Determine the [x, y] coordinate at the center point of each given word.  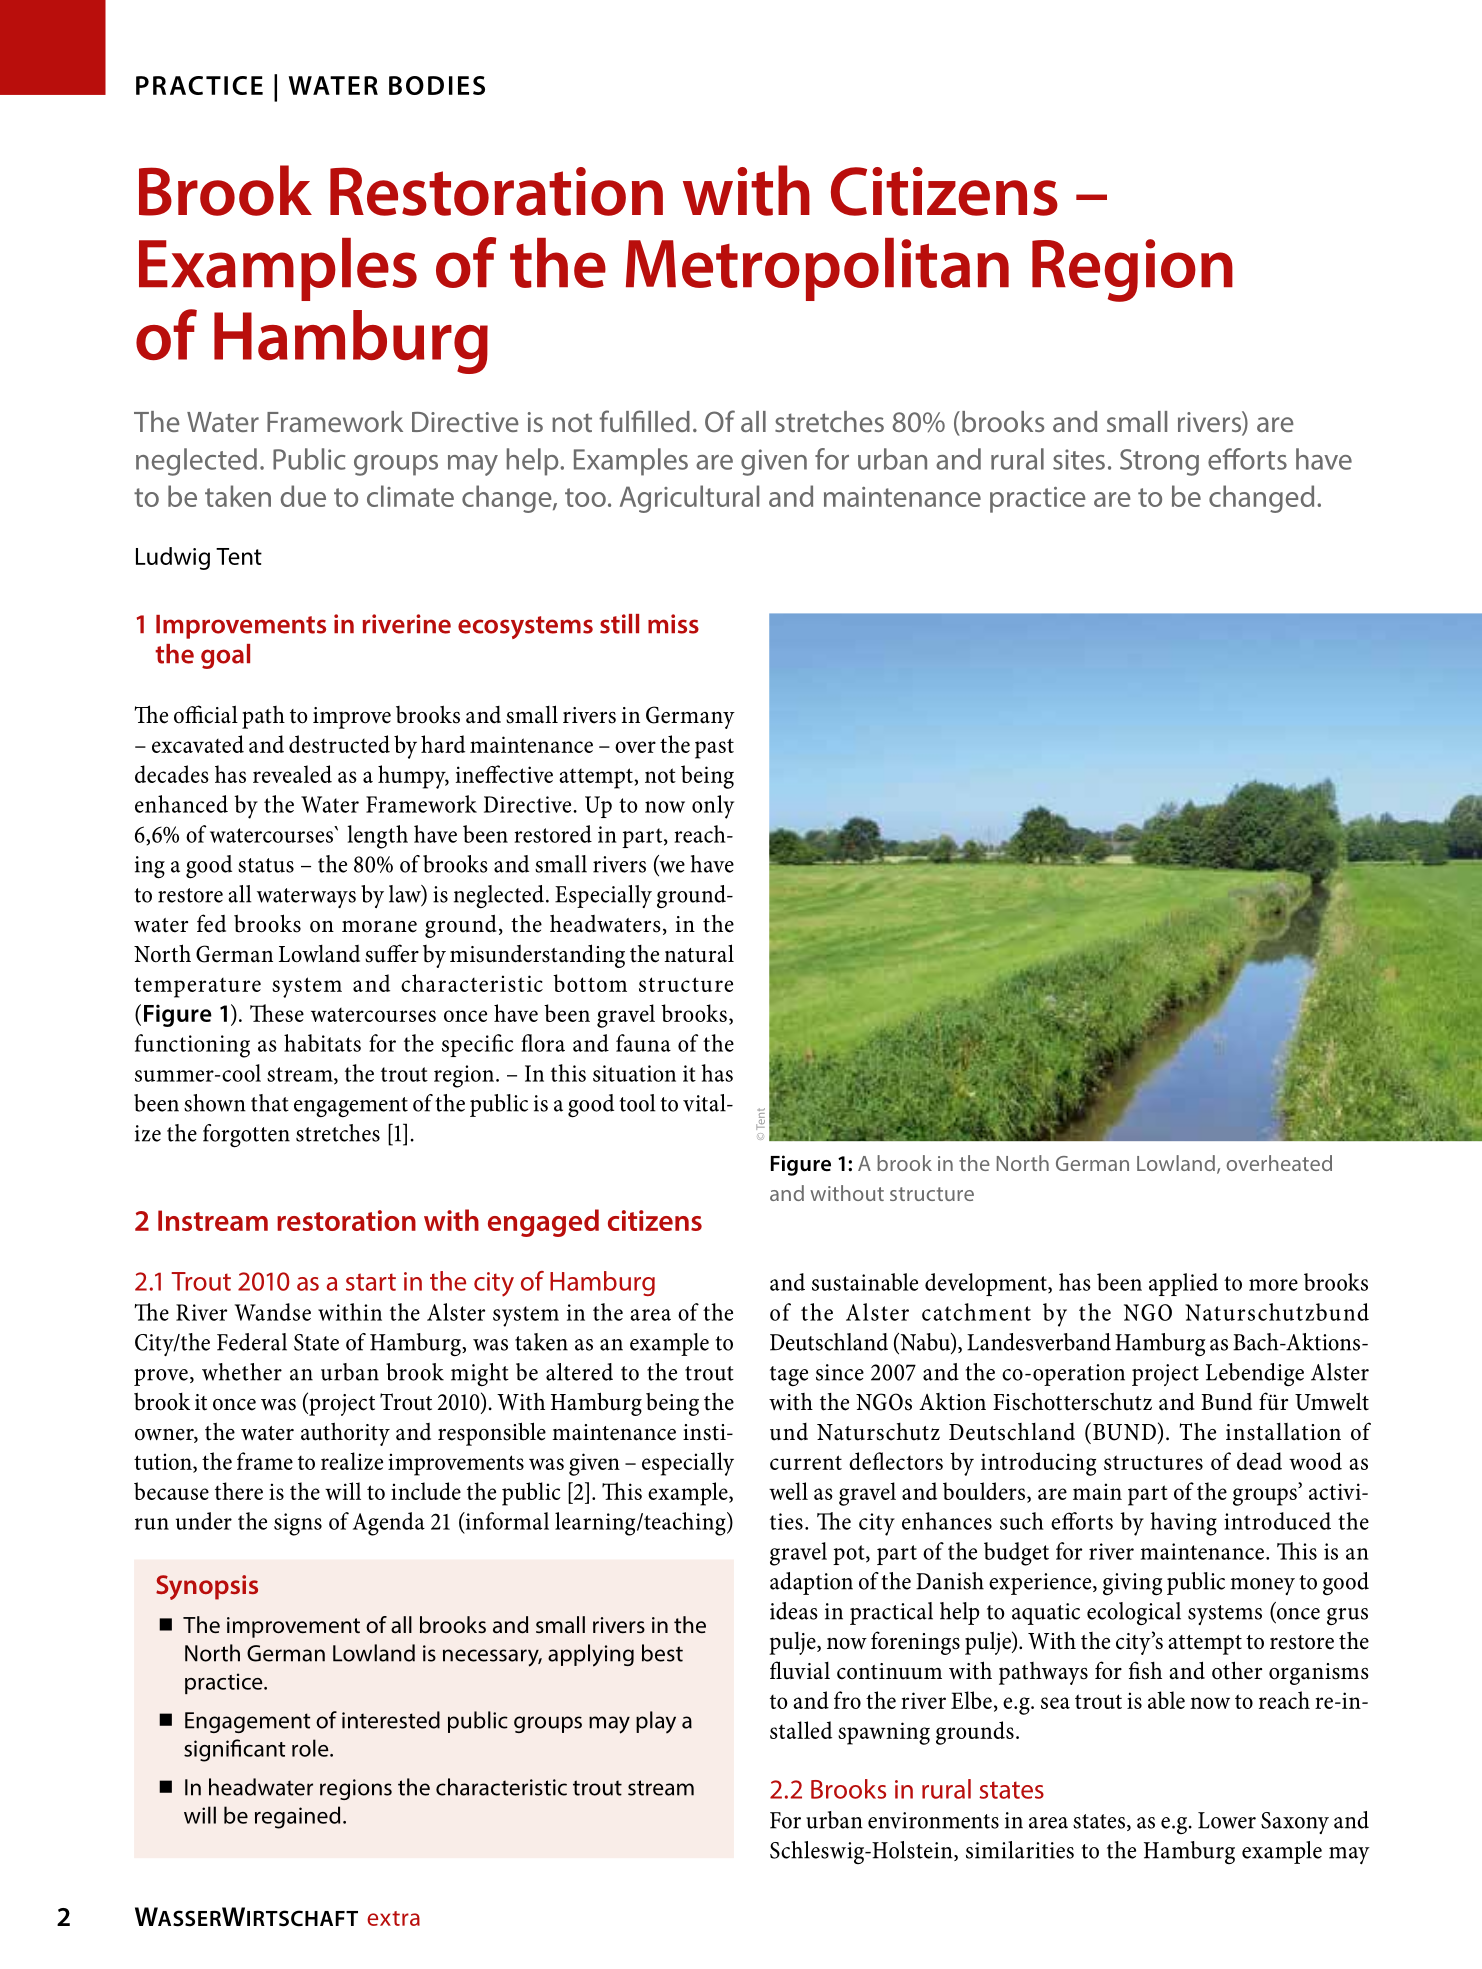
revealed [292, 774]
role [311, 1748]
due [303, 496]
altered [579, 1372]
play [656, 1722]
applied [1183, 1284]
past [714, 748]
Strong [1159, 462]
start [371, 1282]
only [713, 807]
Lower [1227, 1820]
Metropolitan [817, 269]
